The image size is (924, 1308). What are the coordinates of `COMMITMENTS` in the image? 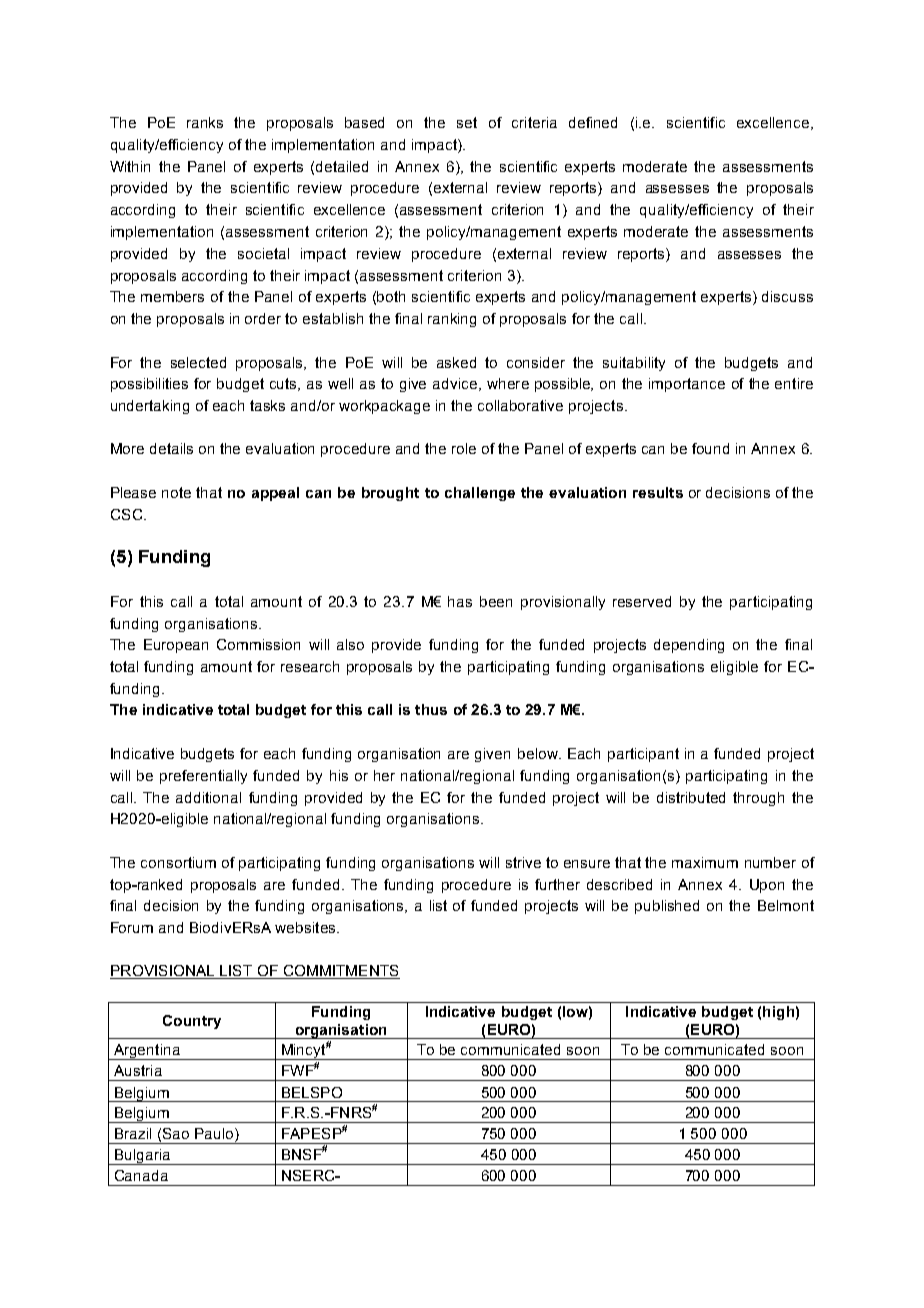 It's located at (340, 972).
